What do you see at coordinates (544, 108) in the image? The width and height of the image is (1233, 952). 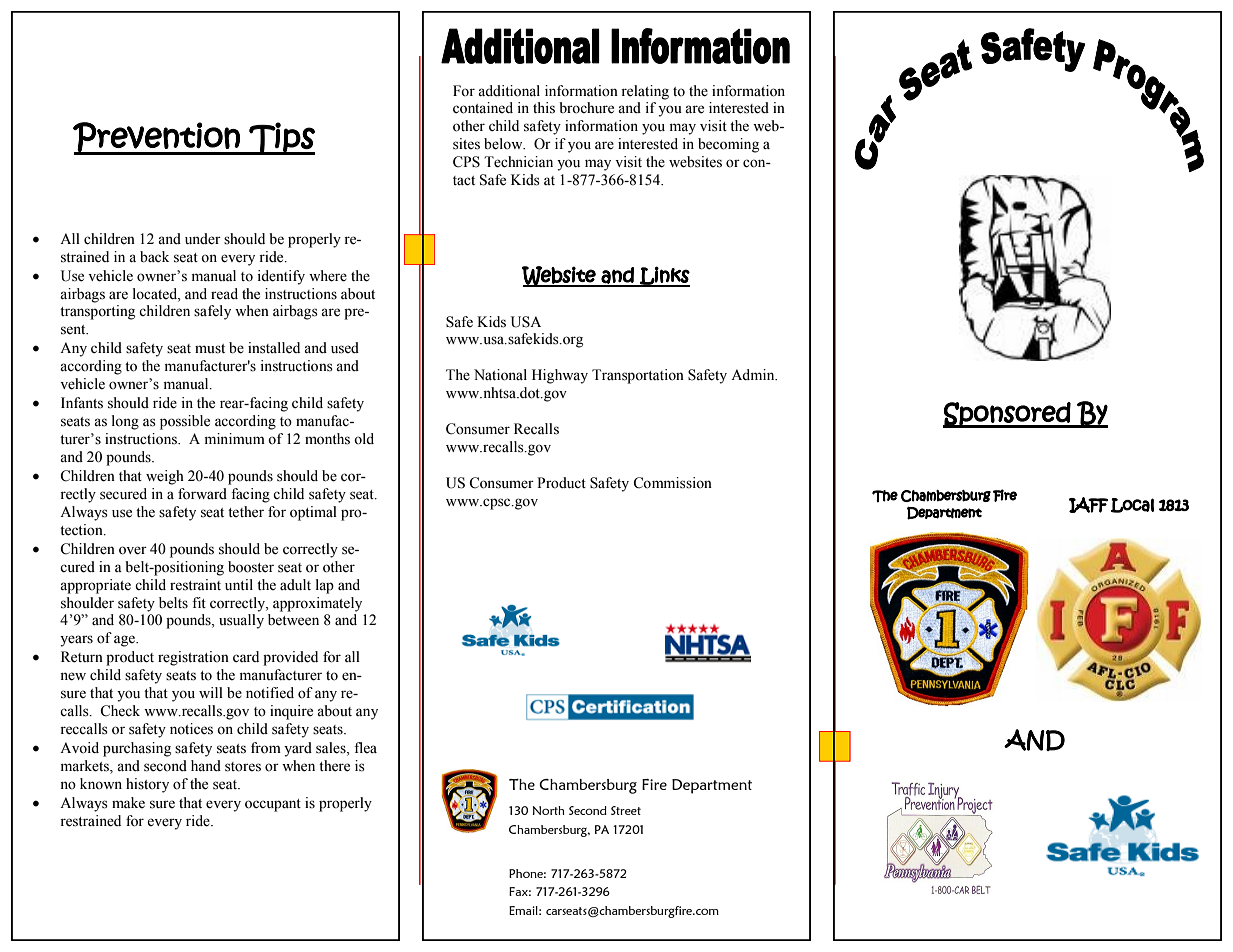 I see `this` at bounding box center [544, 108].
